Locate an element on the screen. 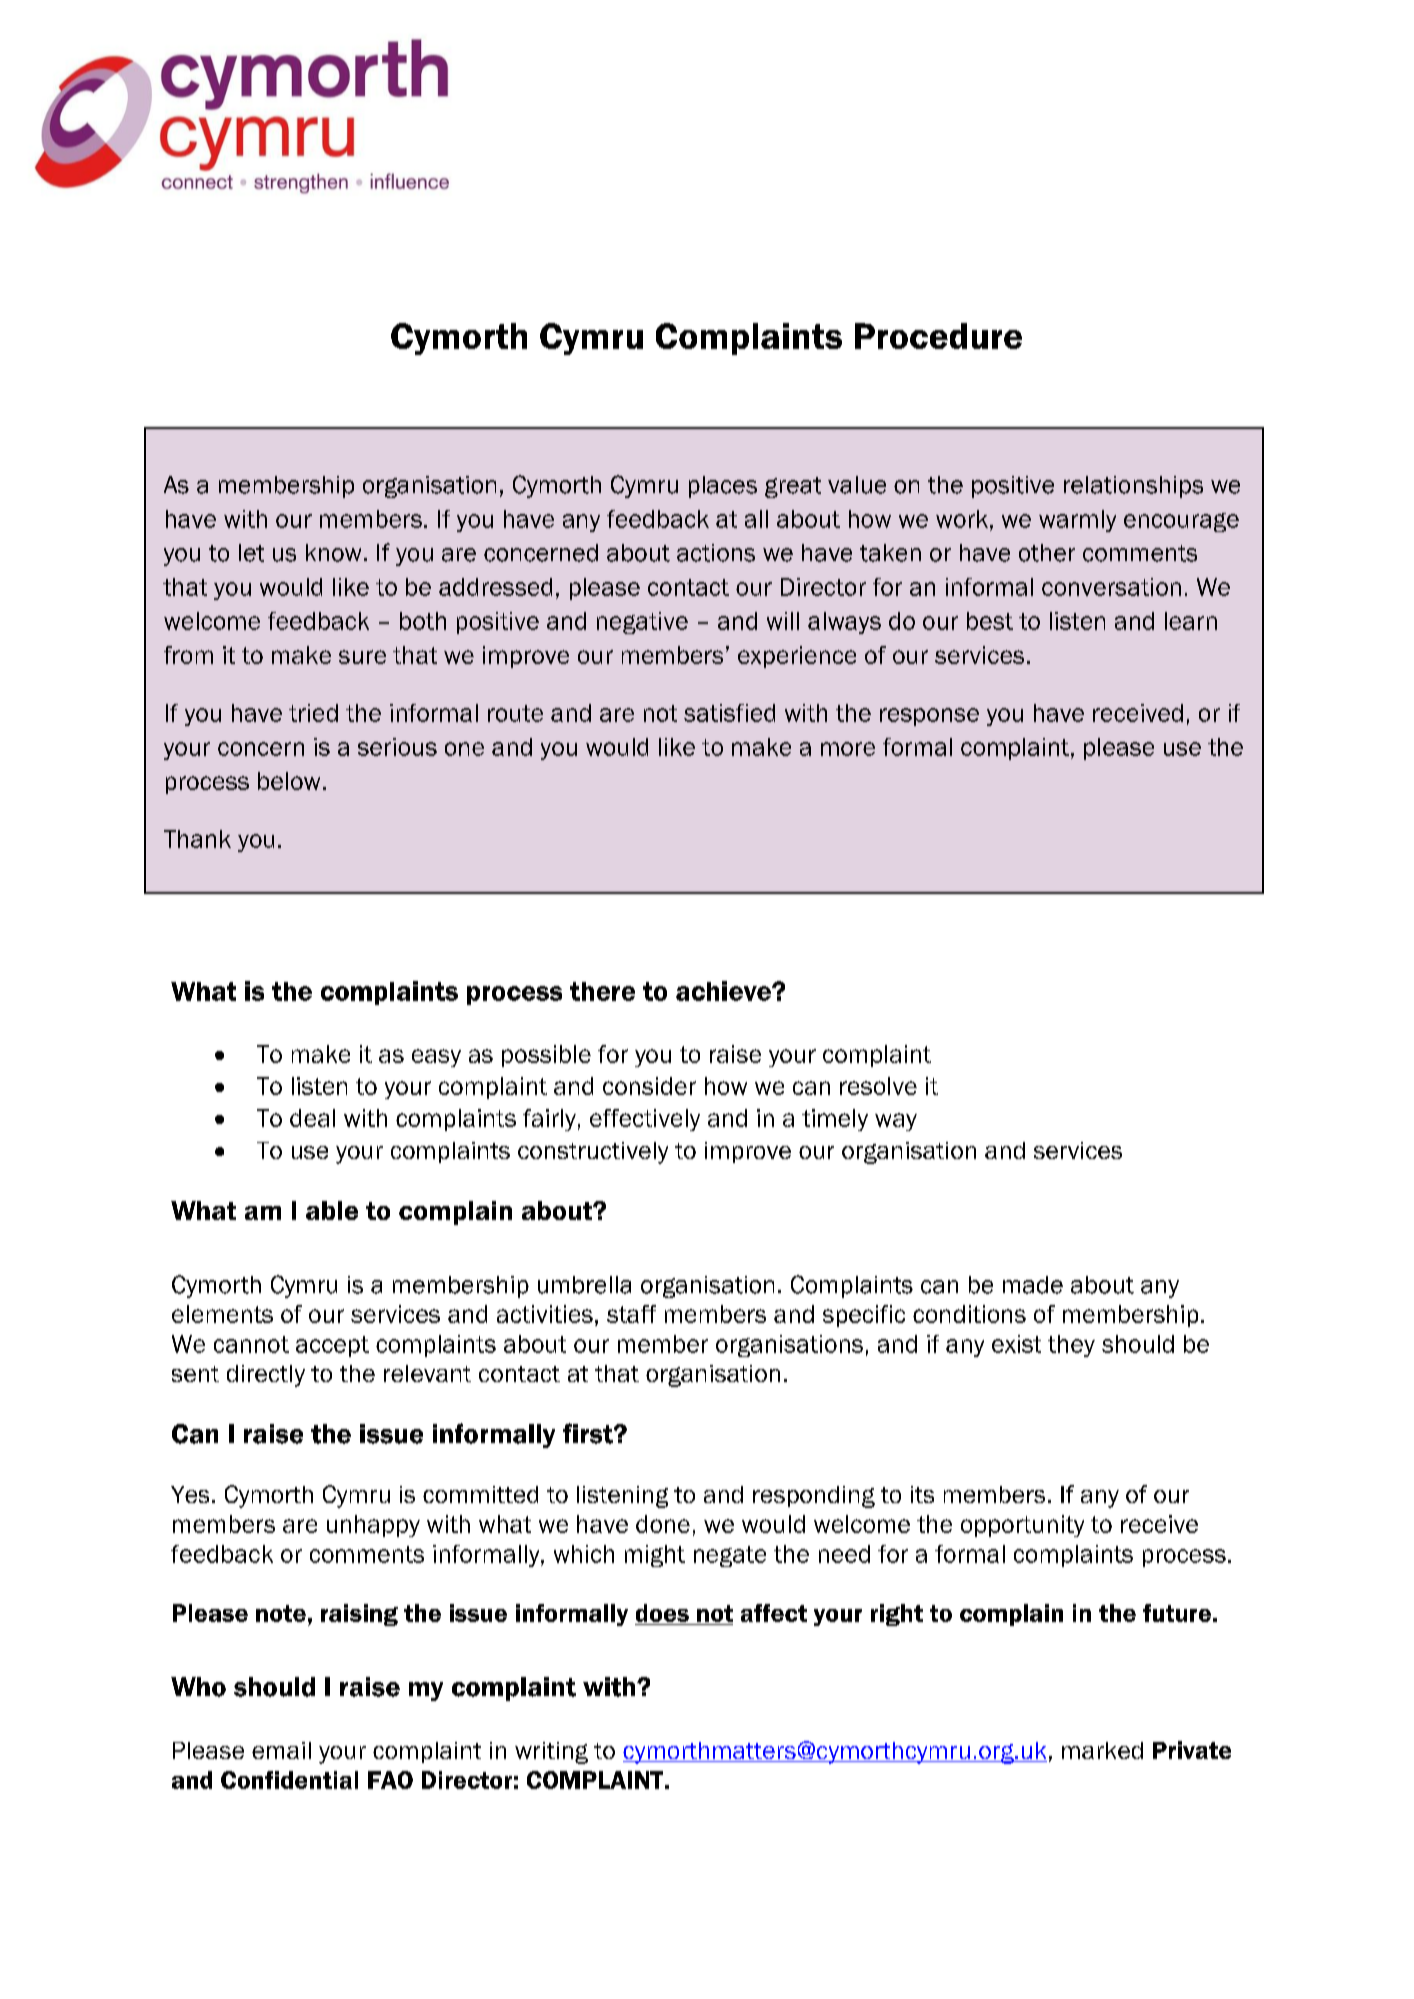 The image size is (1414, 1999). made is located at coordinates (1033, 1285).
